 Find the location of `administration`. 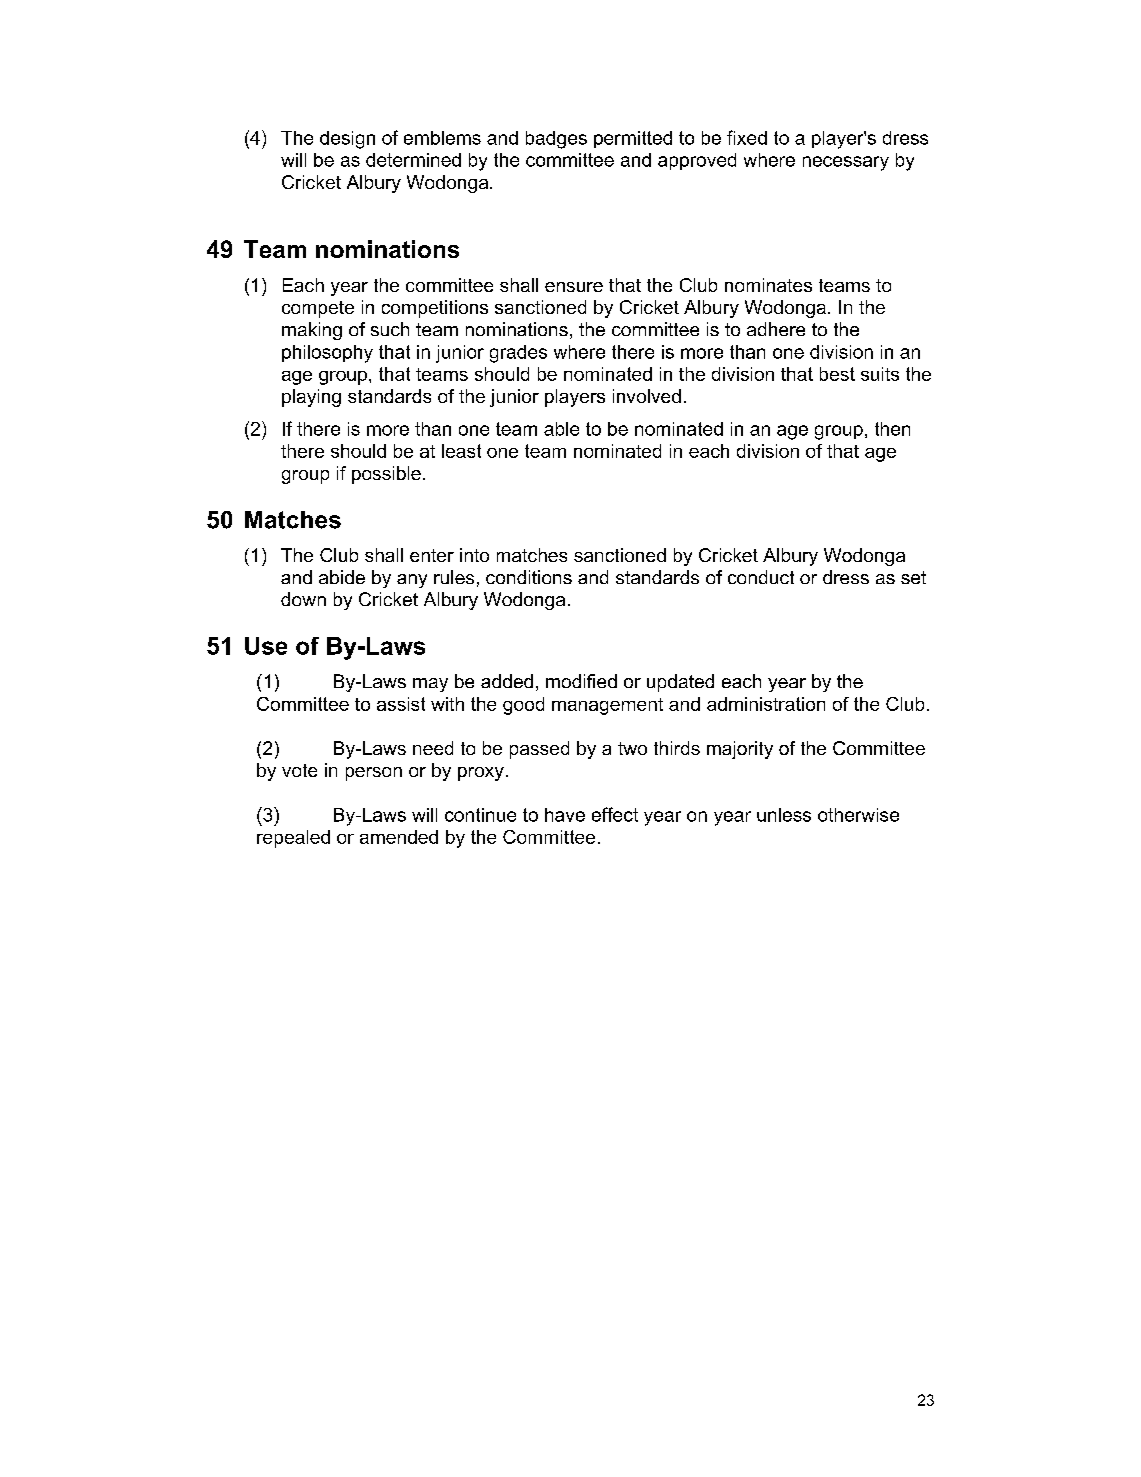

administration is located at coordinates (766, 704).
